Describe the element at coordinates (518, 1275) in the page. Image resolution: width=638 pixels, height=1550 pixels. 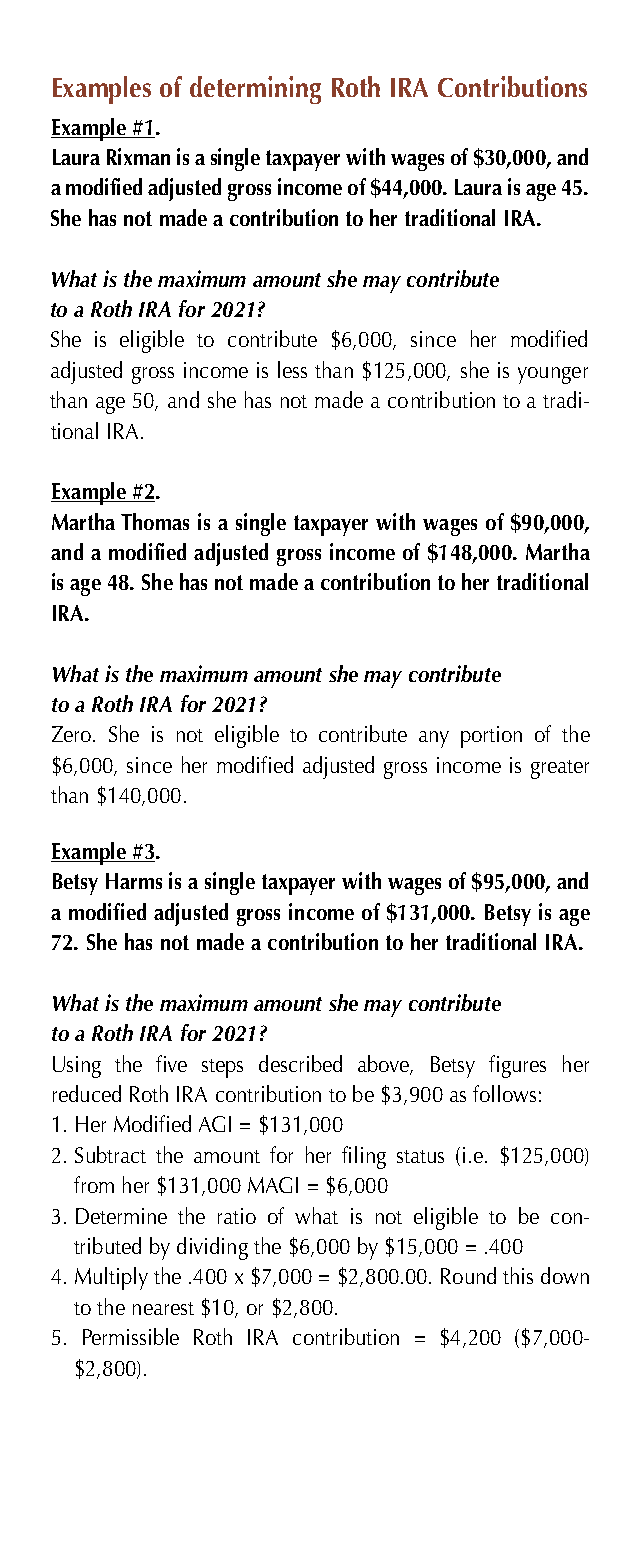
I see `this` at that location.
